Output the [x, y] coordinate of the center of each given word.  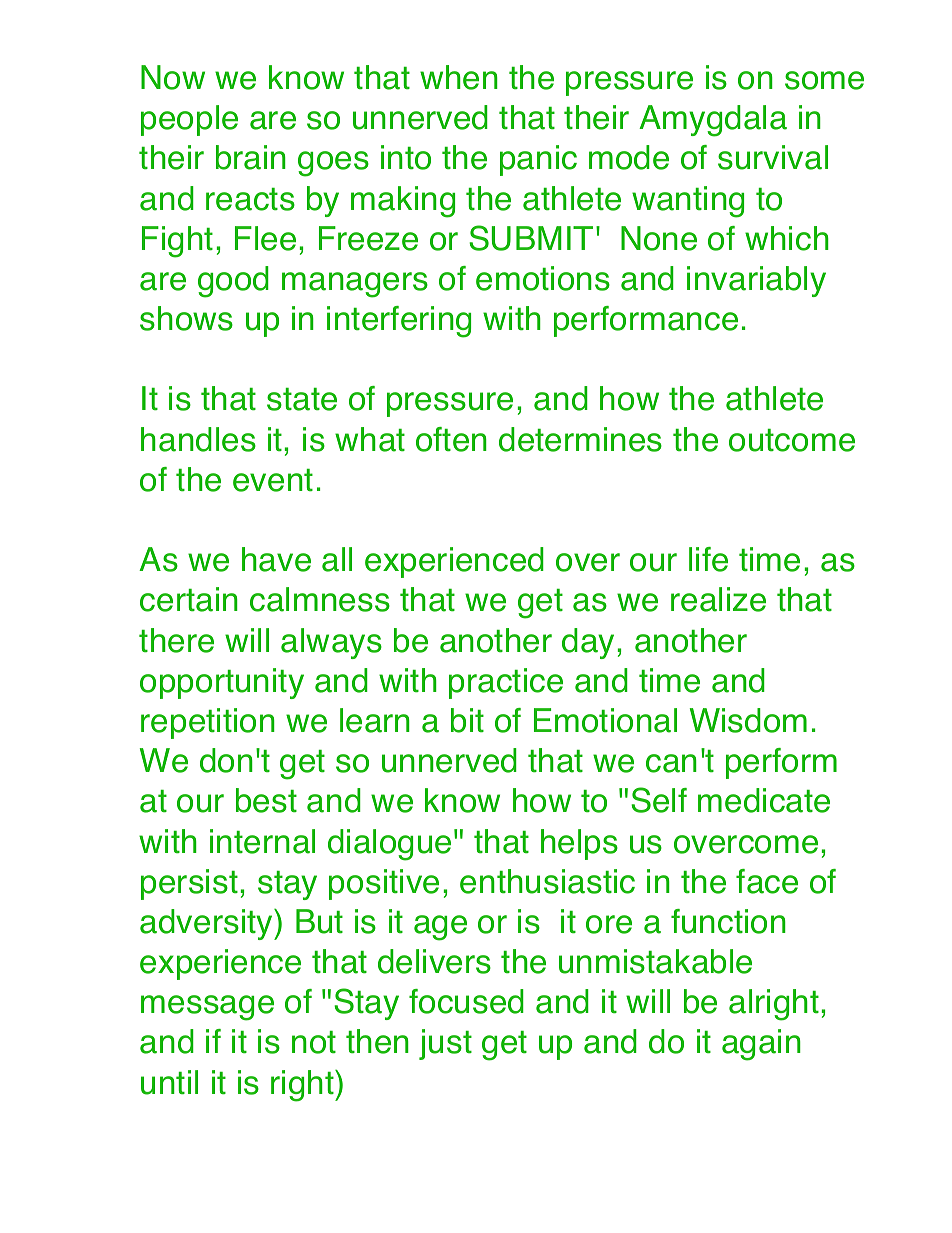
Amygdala [713, 121]
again [761, 1045]
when [459, 77]
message [207, 1008]
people [189, 120]
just [445, 1044]
